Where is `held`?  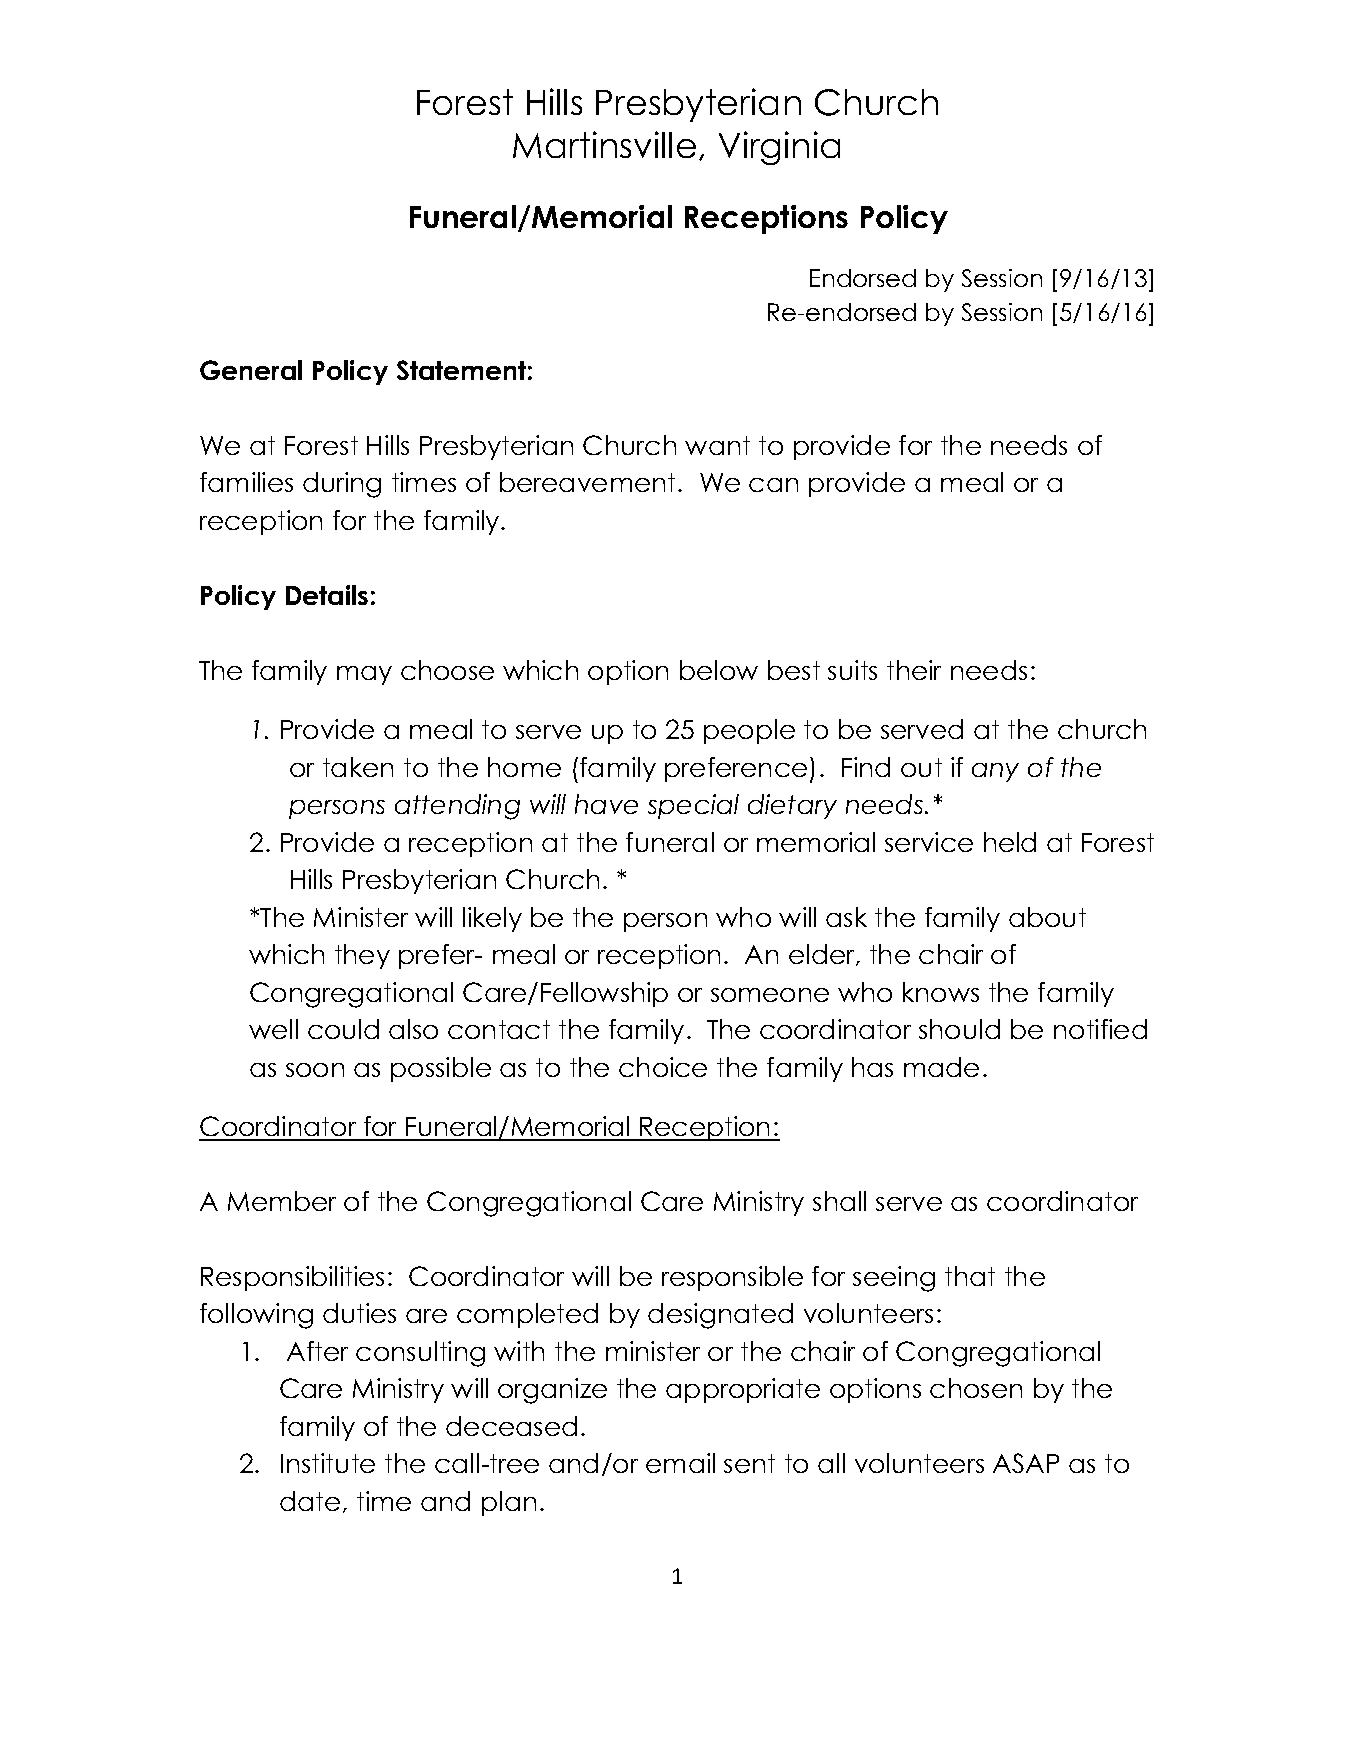 held is located at coordinates (1010, 842).
